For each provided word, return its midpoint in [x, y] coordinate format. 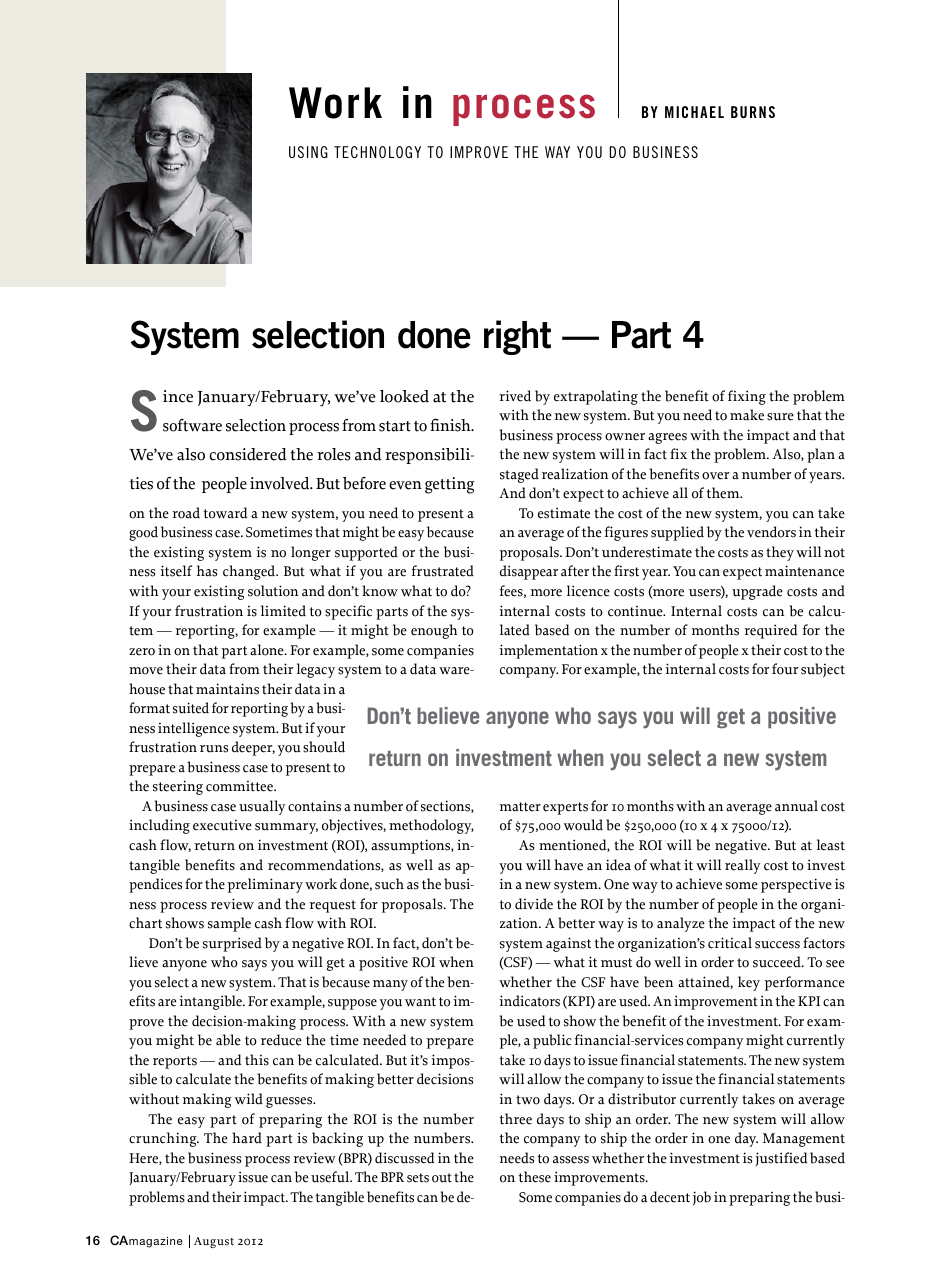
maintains [227, 689]
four [785, 669]
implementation [548, 651]
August [214, 1242]
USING [308, 152]
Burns [753, 112]
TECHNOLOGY [377, 152]
